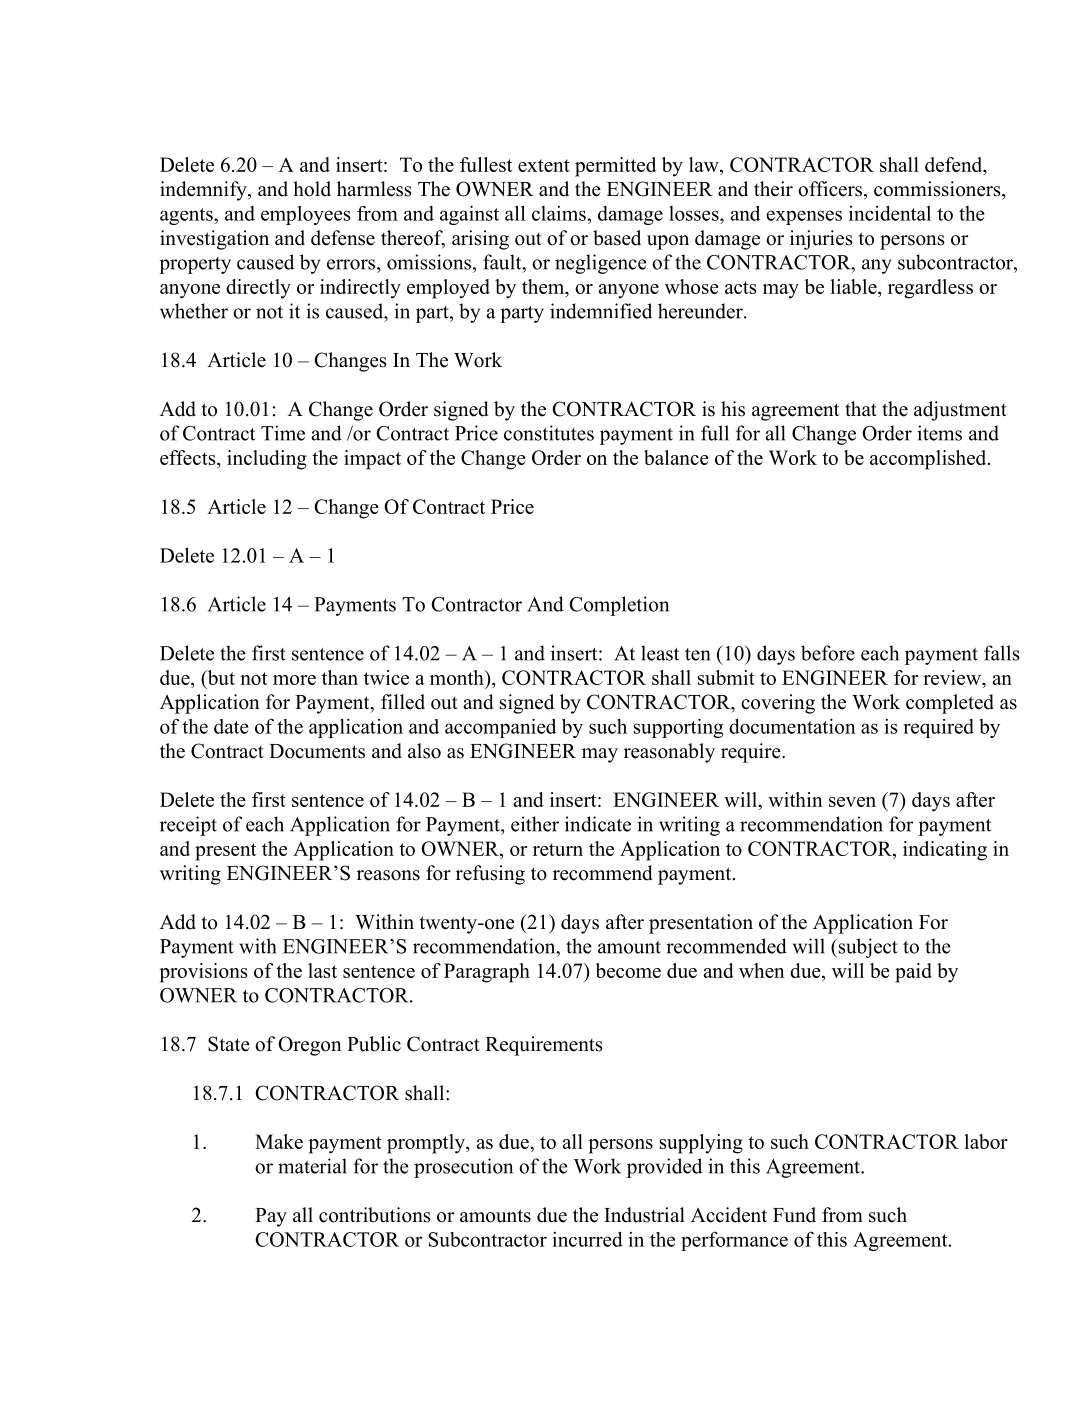 Image resolution: width=1084 pixels, height=1402 pixels. I want to click on hold, so click(312, 189).
